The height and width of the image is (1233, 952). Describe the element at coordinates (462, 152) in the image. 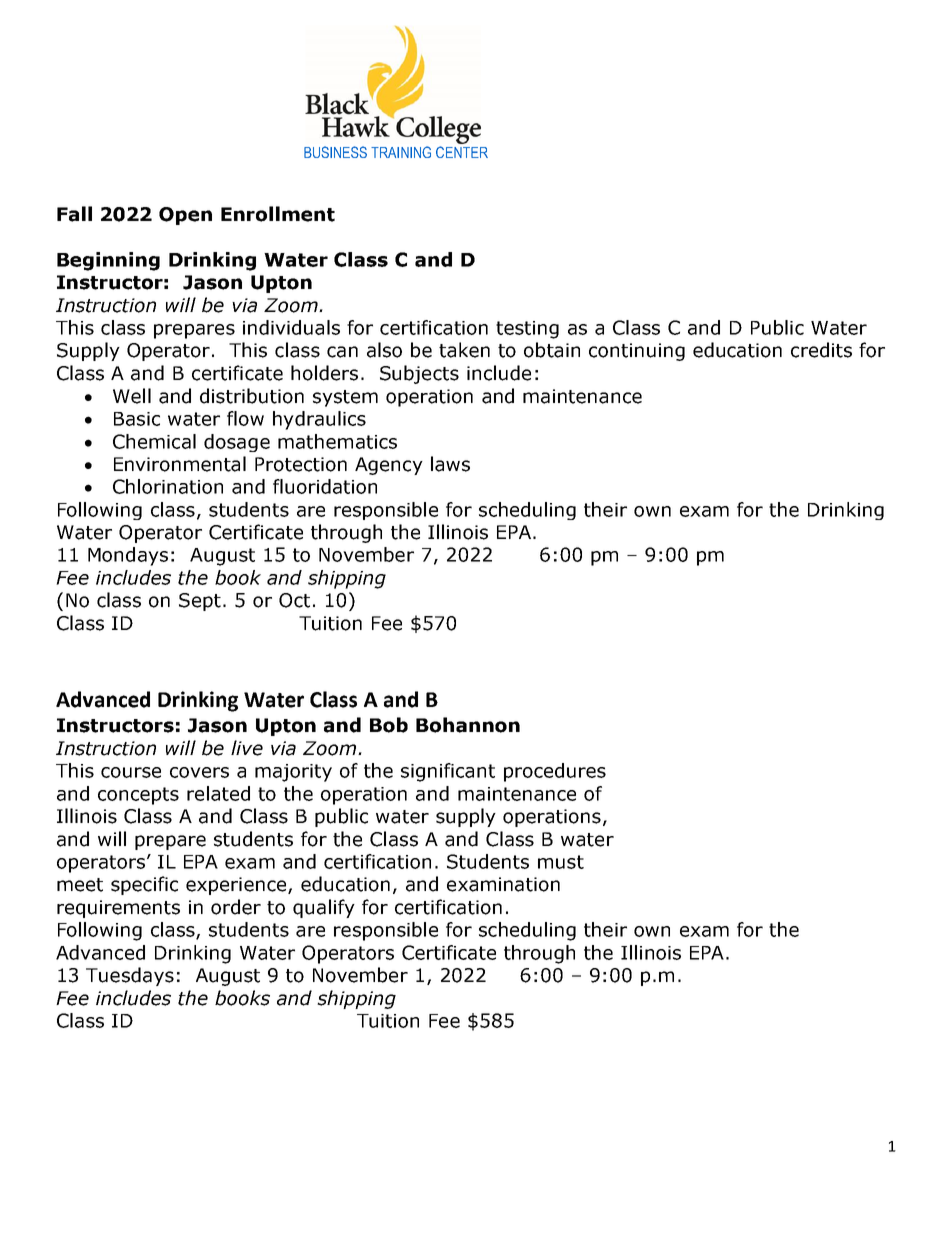

I see `CENTER` at that location.
